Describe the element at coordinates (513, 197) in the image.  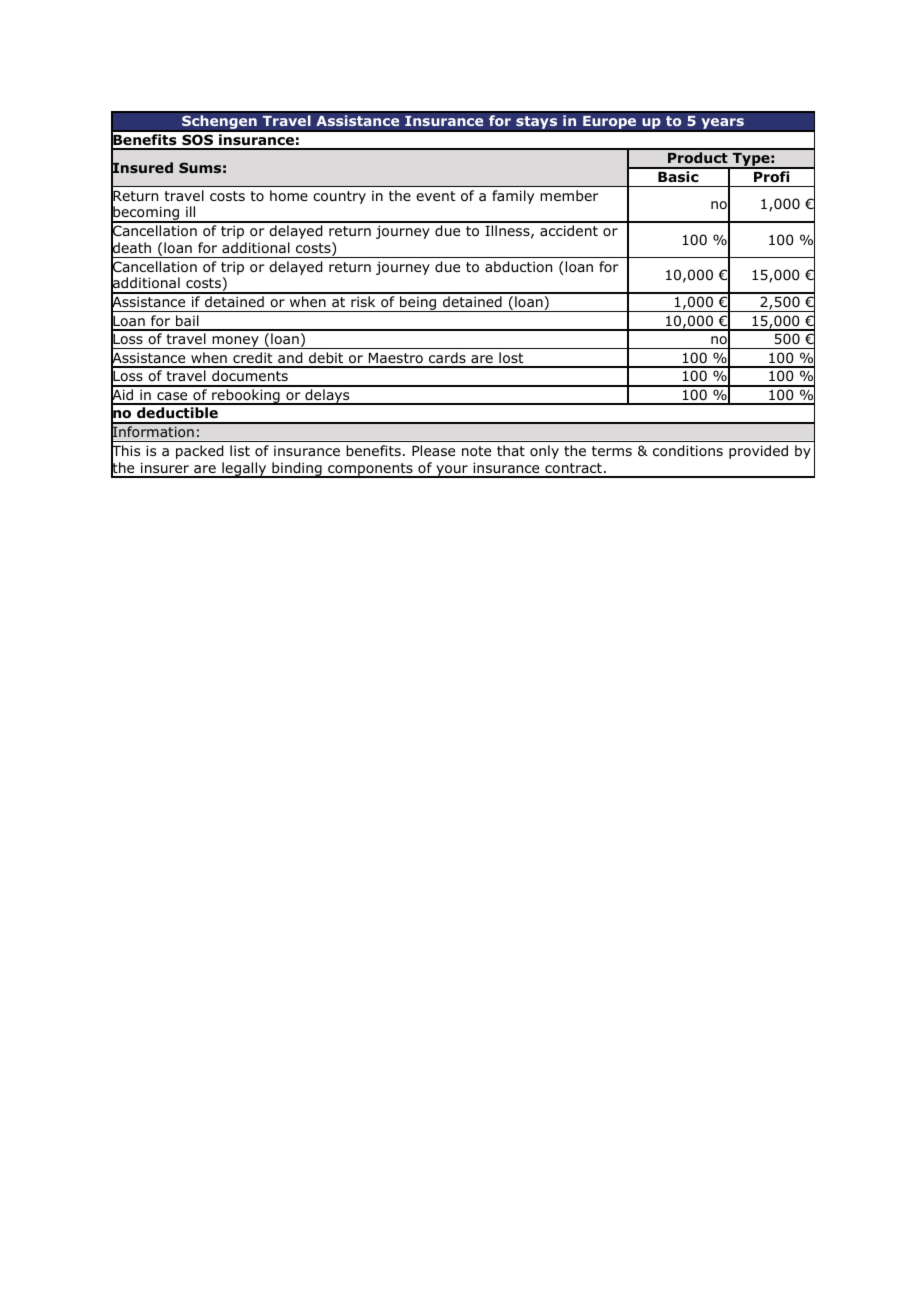
I see `family` at that location.
